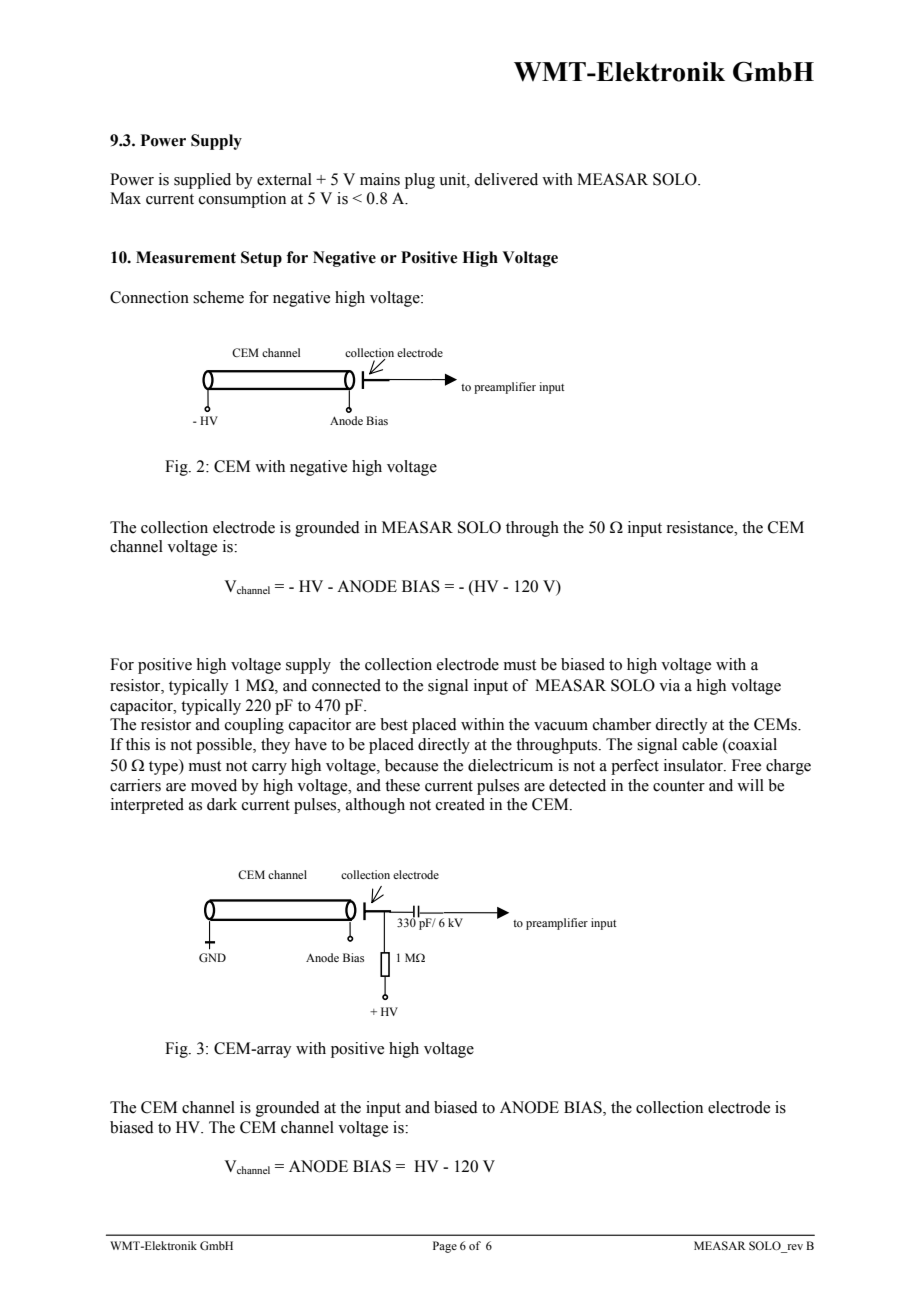 This screenshot has width=924, height=1308. I want to click on best, so click(394, 724).
